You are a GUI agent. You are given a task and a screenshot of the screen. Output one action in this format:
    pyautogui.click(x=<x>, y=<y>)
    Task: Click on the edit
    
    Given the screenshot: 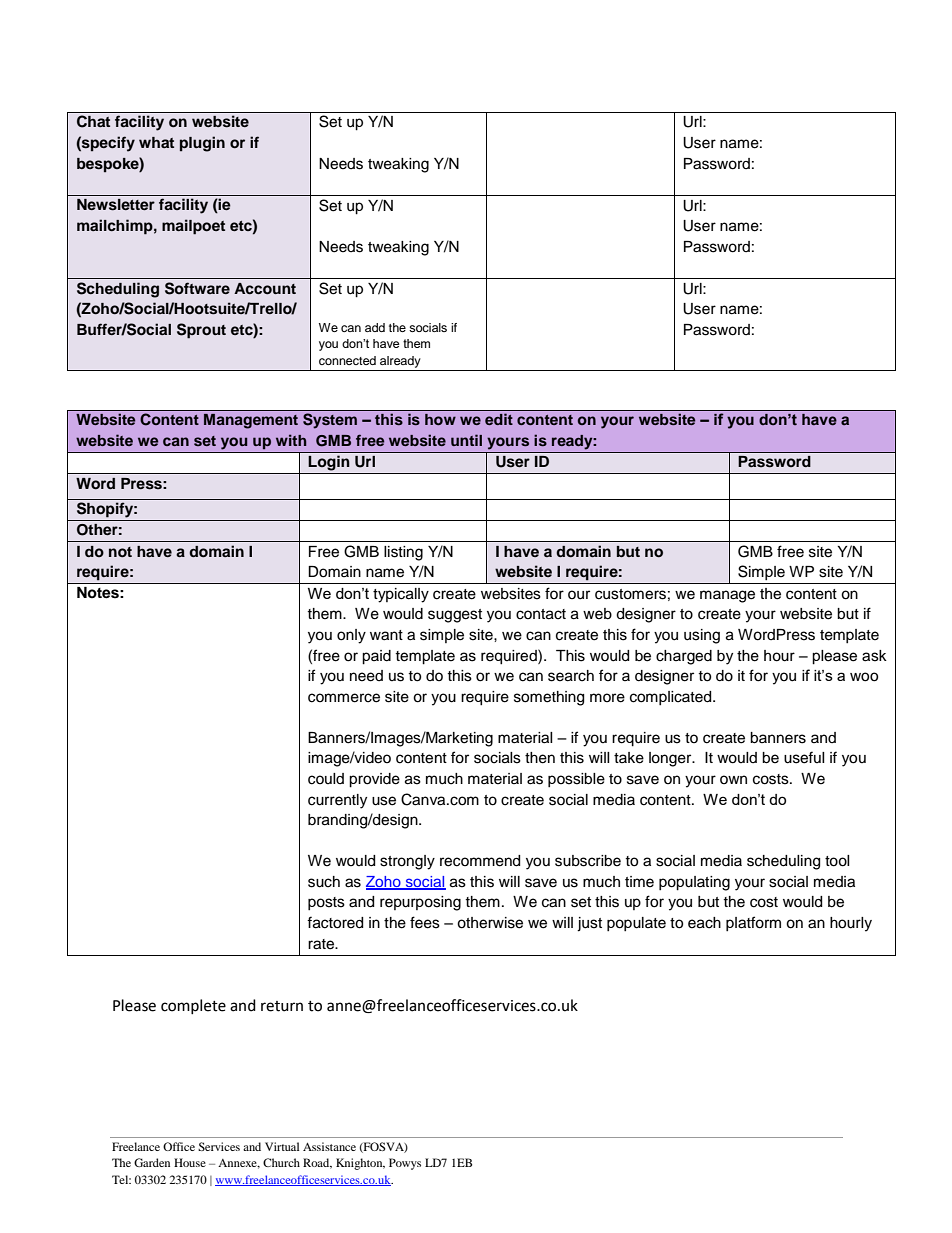 What is the action you would take?
    pyautogui.click(x=499, y=419)
